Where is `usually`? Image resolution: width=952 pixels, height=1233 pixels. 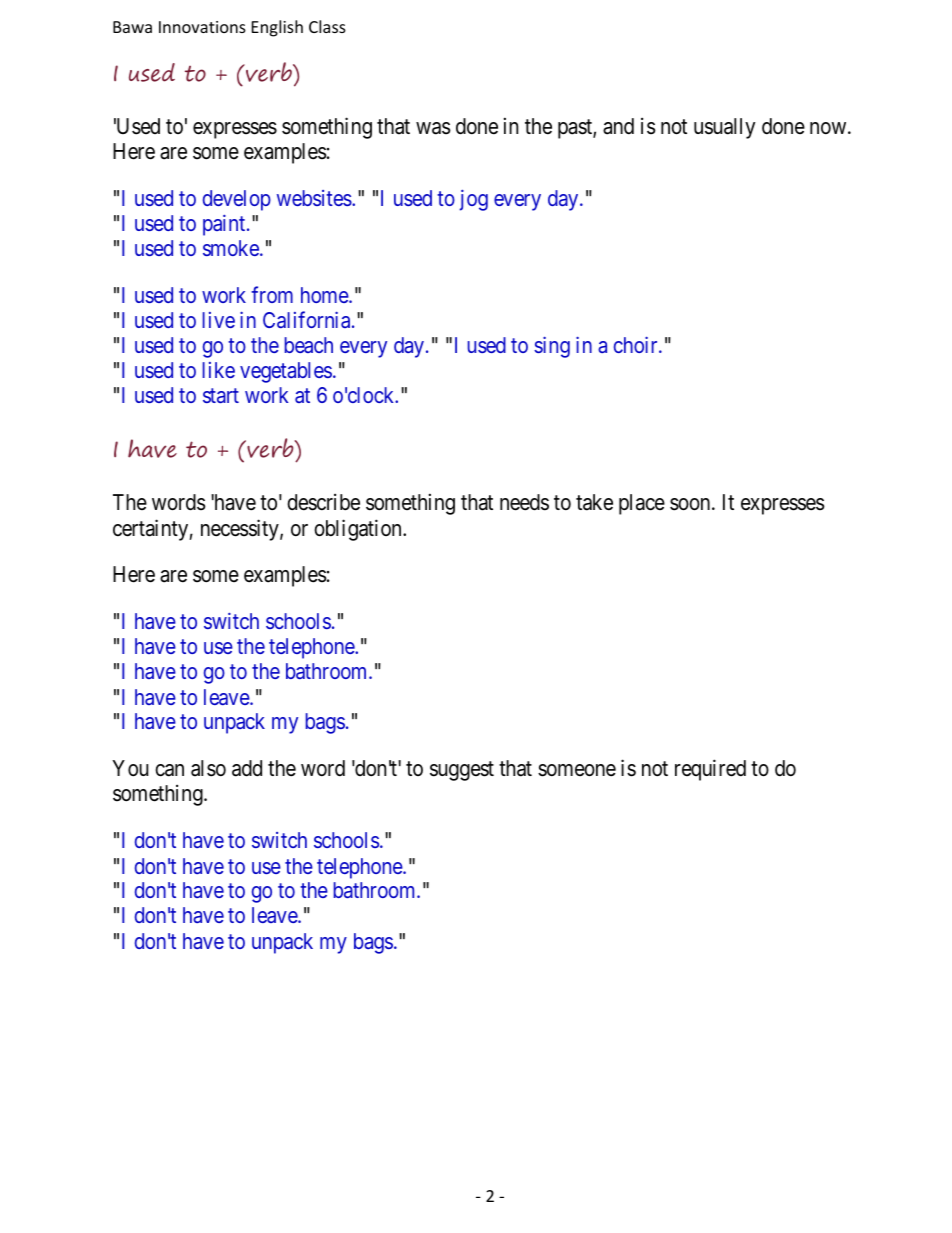 usually is located at coordinates (724, 128).
